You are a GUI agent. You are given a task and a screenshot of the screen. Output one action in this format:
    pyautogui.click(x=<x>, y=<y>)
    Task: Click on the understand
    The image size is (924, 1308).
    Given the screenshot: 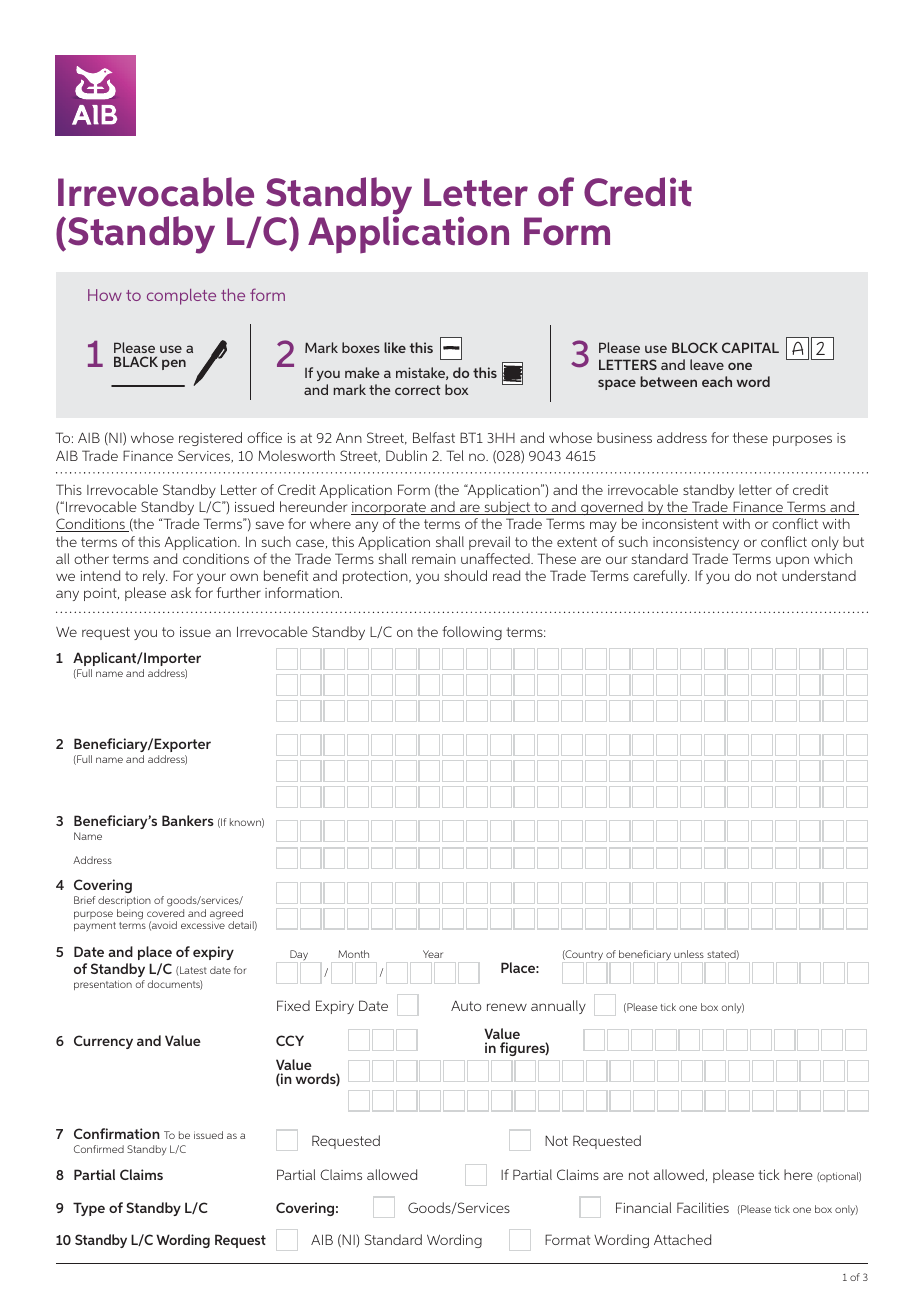 What is the action you would take?
    pyautogui.click(x=819, y=575)
